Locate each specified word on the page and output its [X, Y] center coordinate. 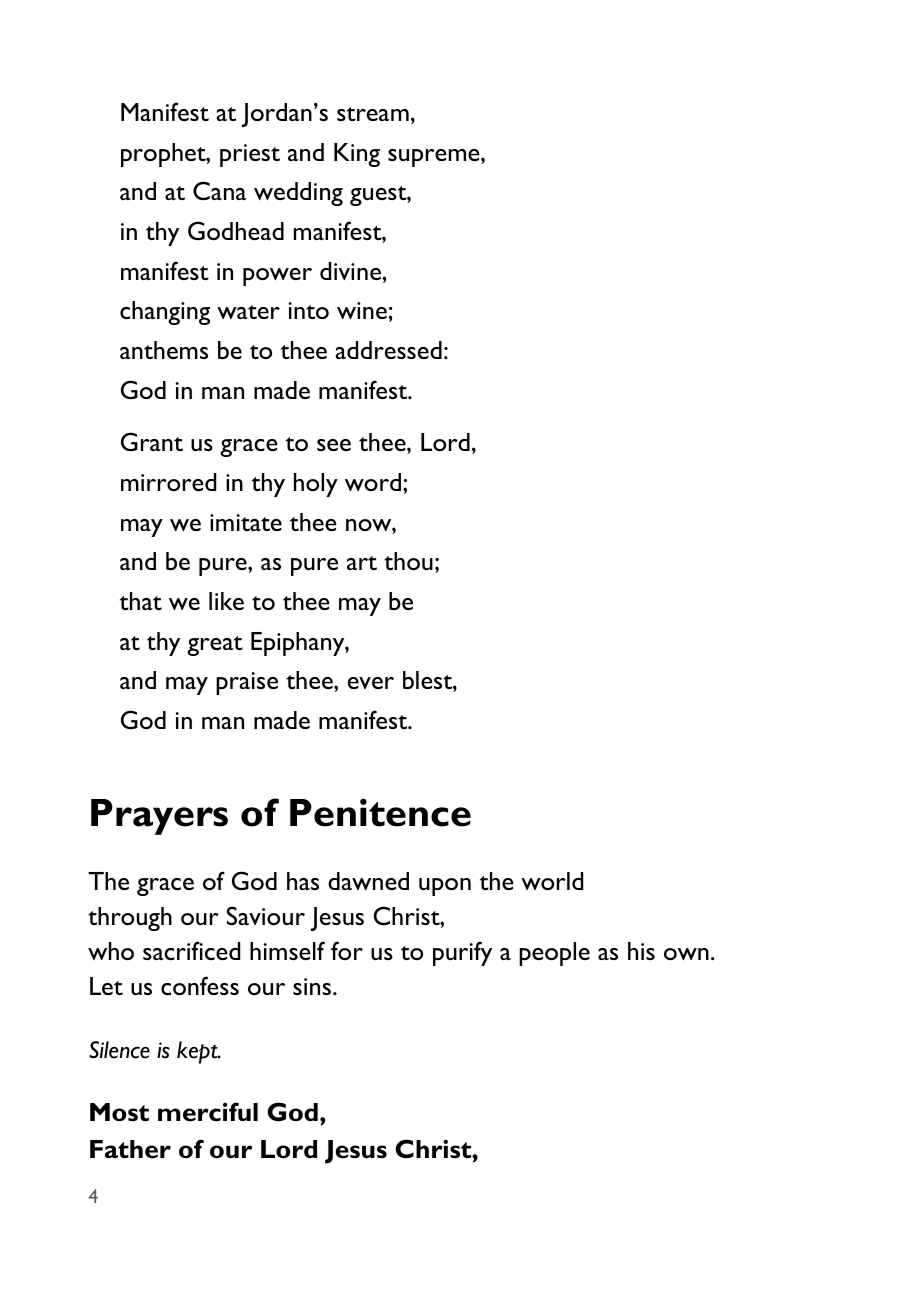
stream [373, 114]
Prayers [159, 817]
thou [408, 561]
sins [312, 986]
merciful [208, 1112]
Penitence [380, 812]
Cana [219, 190]
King [357, 155]
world [552, 881]
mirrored [168, 482]
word [373, 482]
